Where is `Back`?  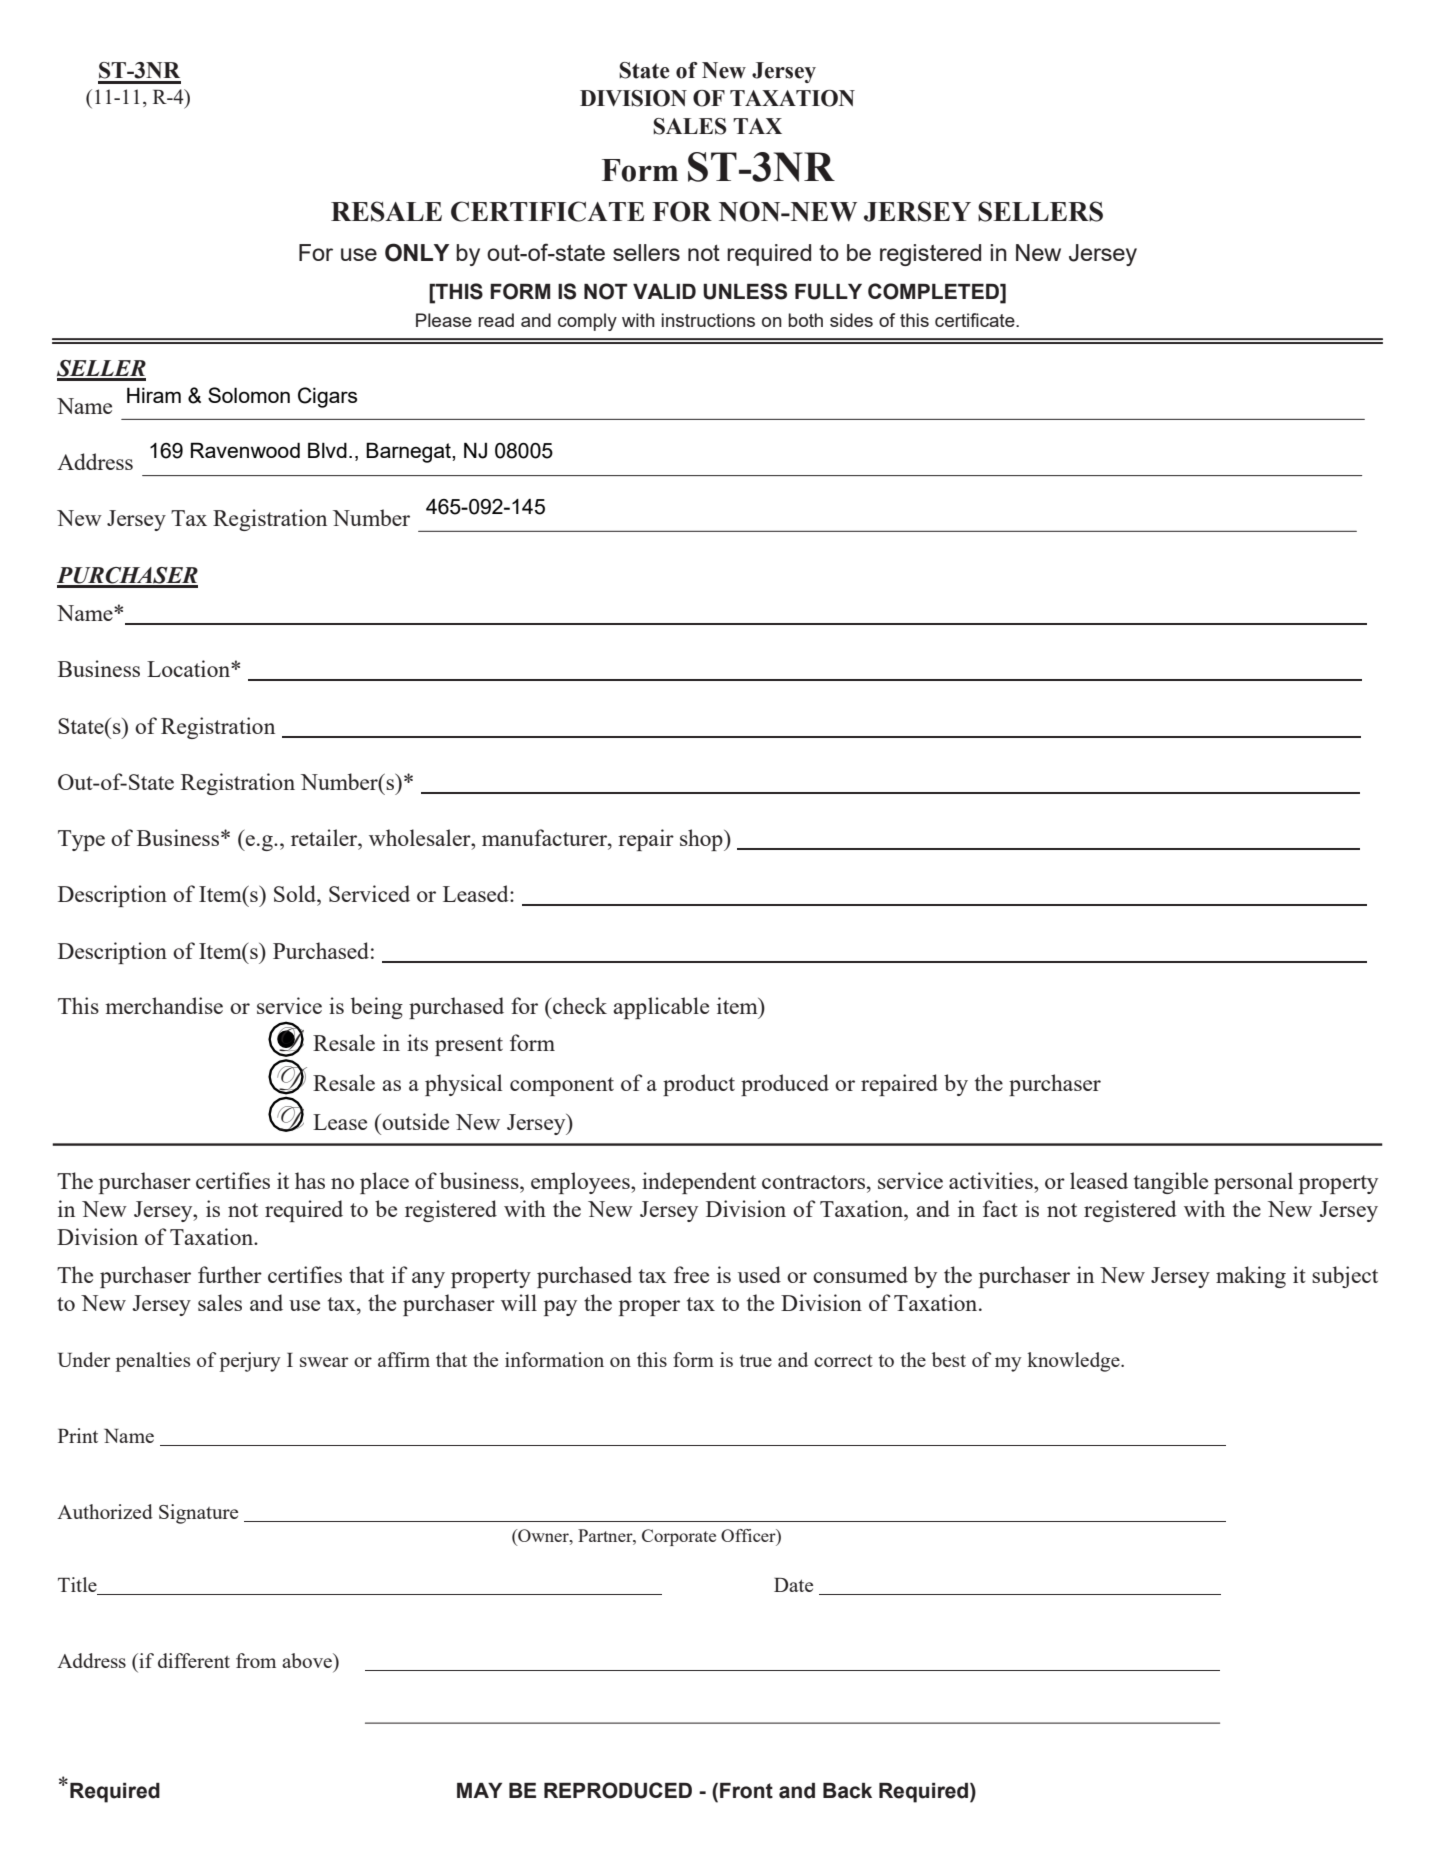
Back is located at coordinates (847, 1791).
